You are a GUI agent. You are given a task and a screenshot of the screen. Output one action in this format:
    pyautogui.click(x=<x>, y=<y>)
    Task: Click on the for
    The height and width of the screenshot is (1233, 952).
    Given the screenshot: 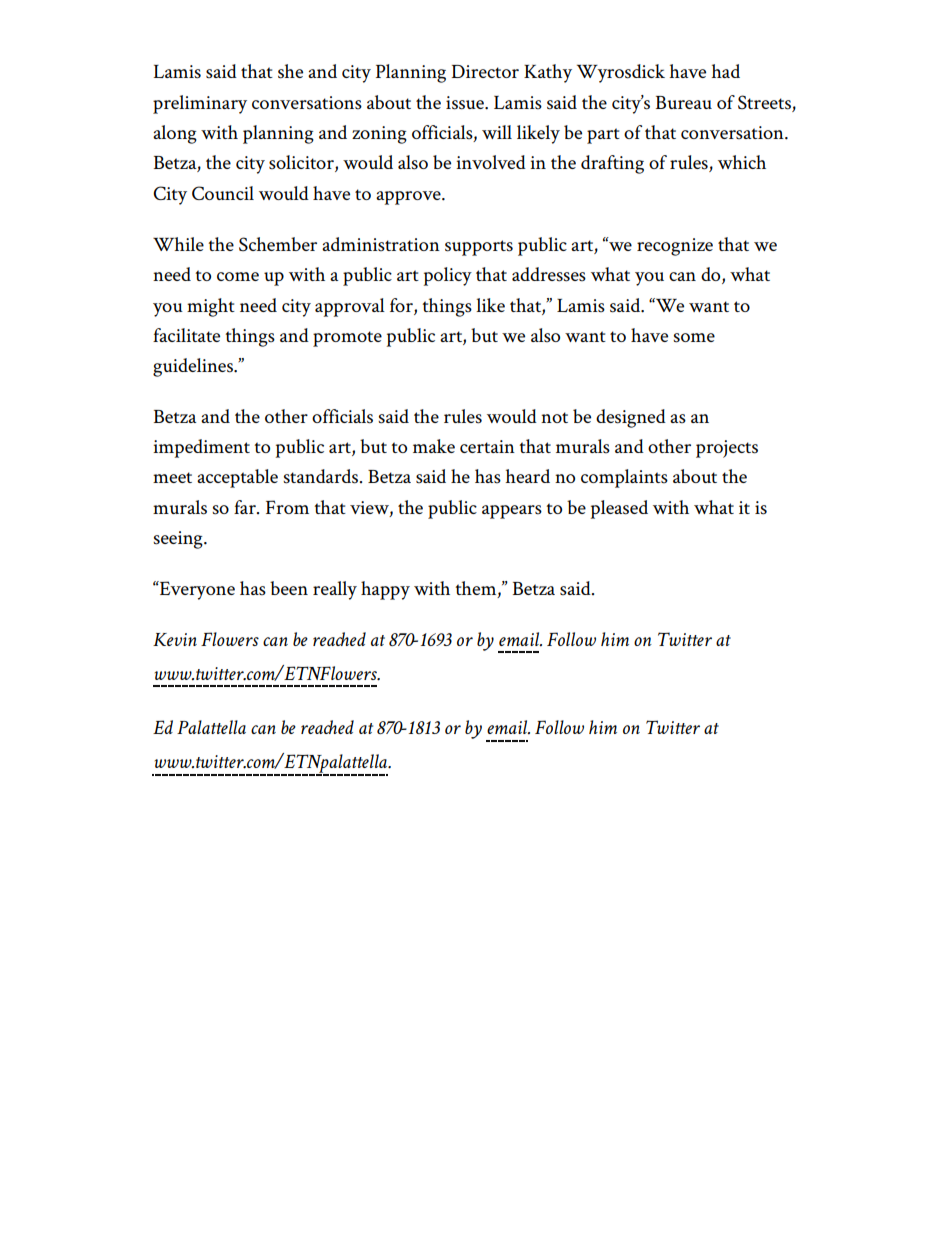 What is the action you would take?
    pyautogui.click(x=402, y=305)
